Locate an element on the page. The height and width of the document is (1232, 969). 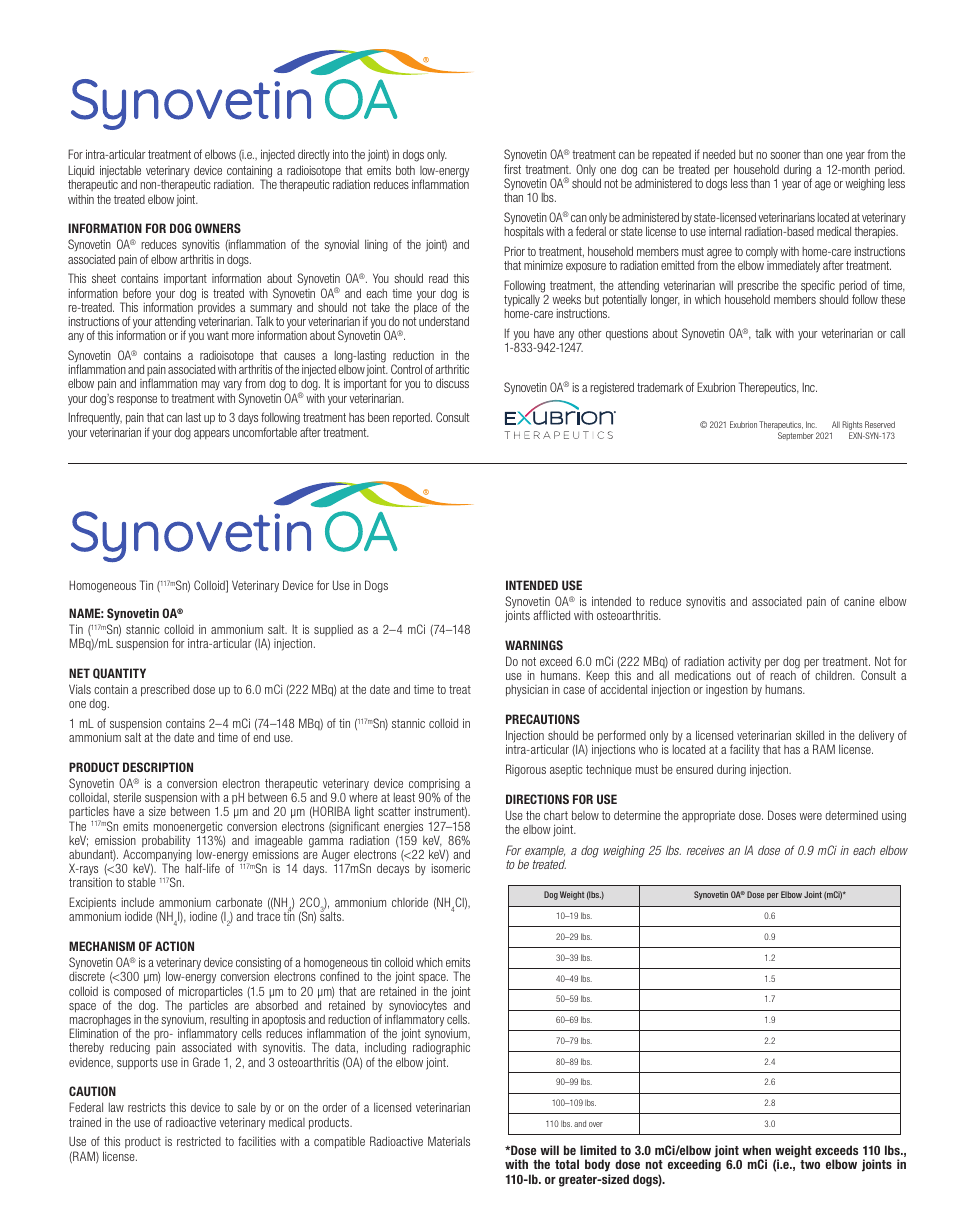
when is located at coordinates (756, 1150).
